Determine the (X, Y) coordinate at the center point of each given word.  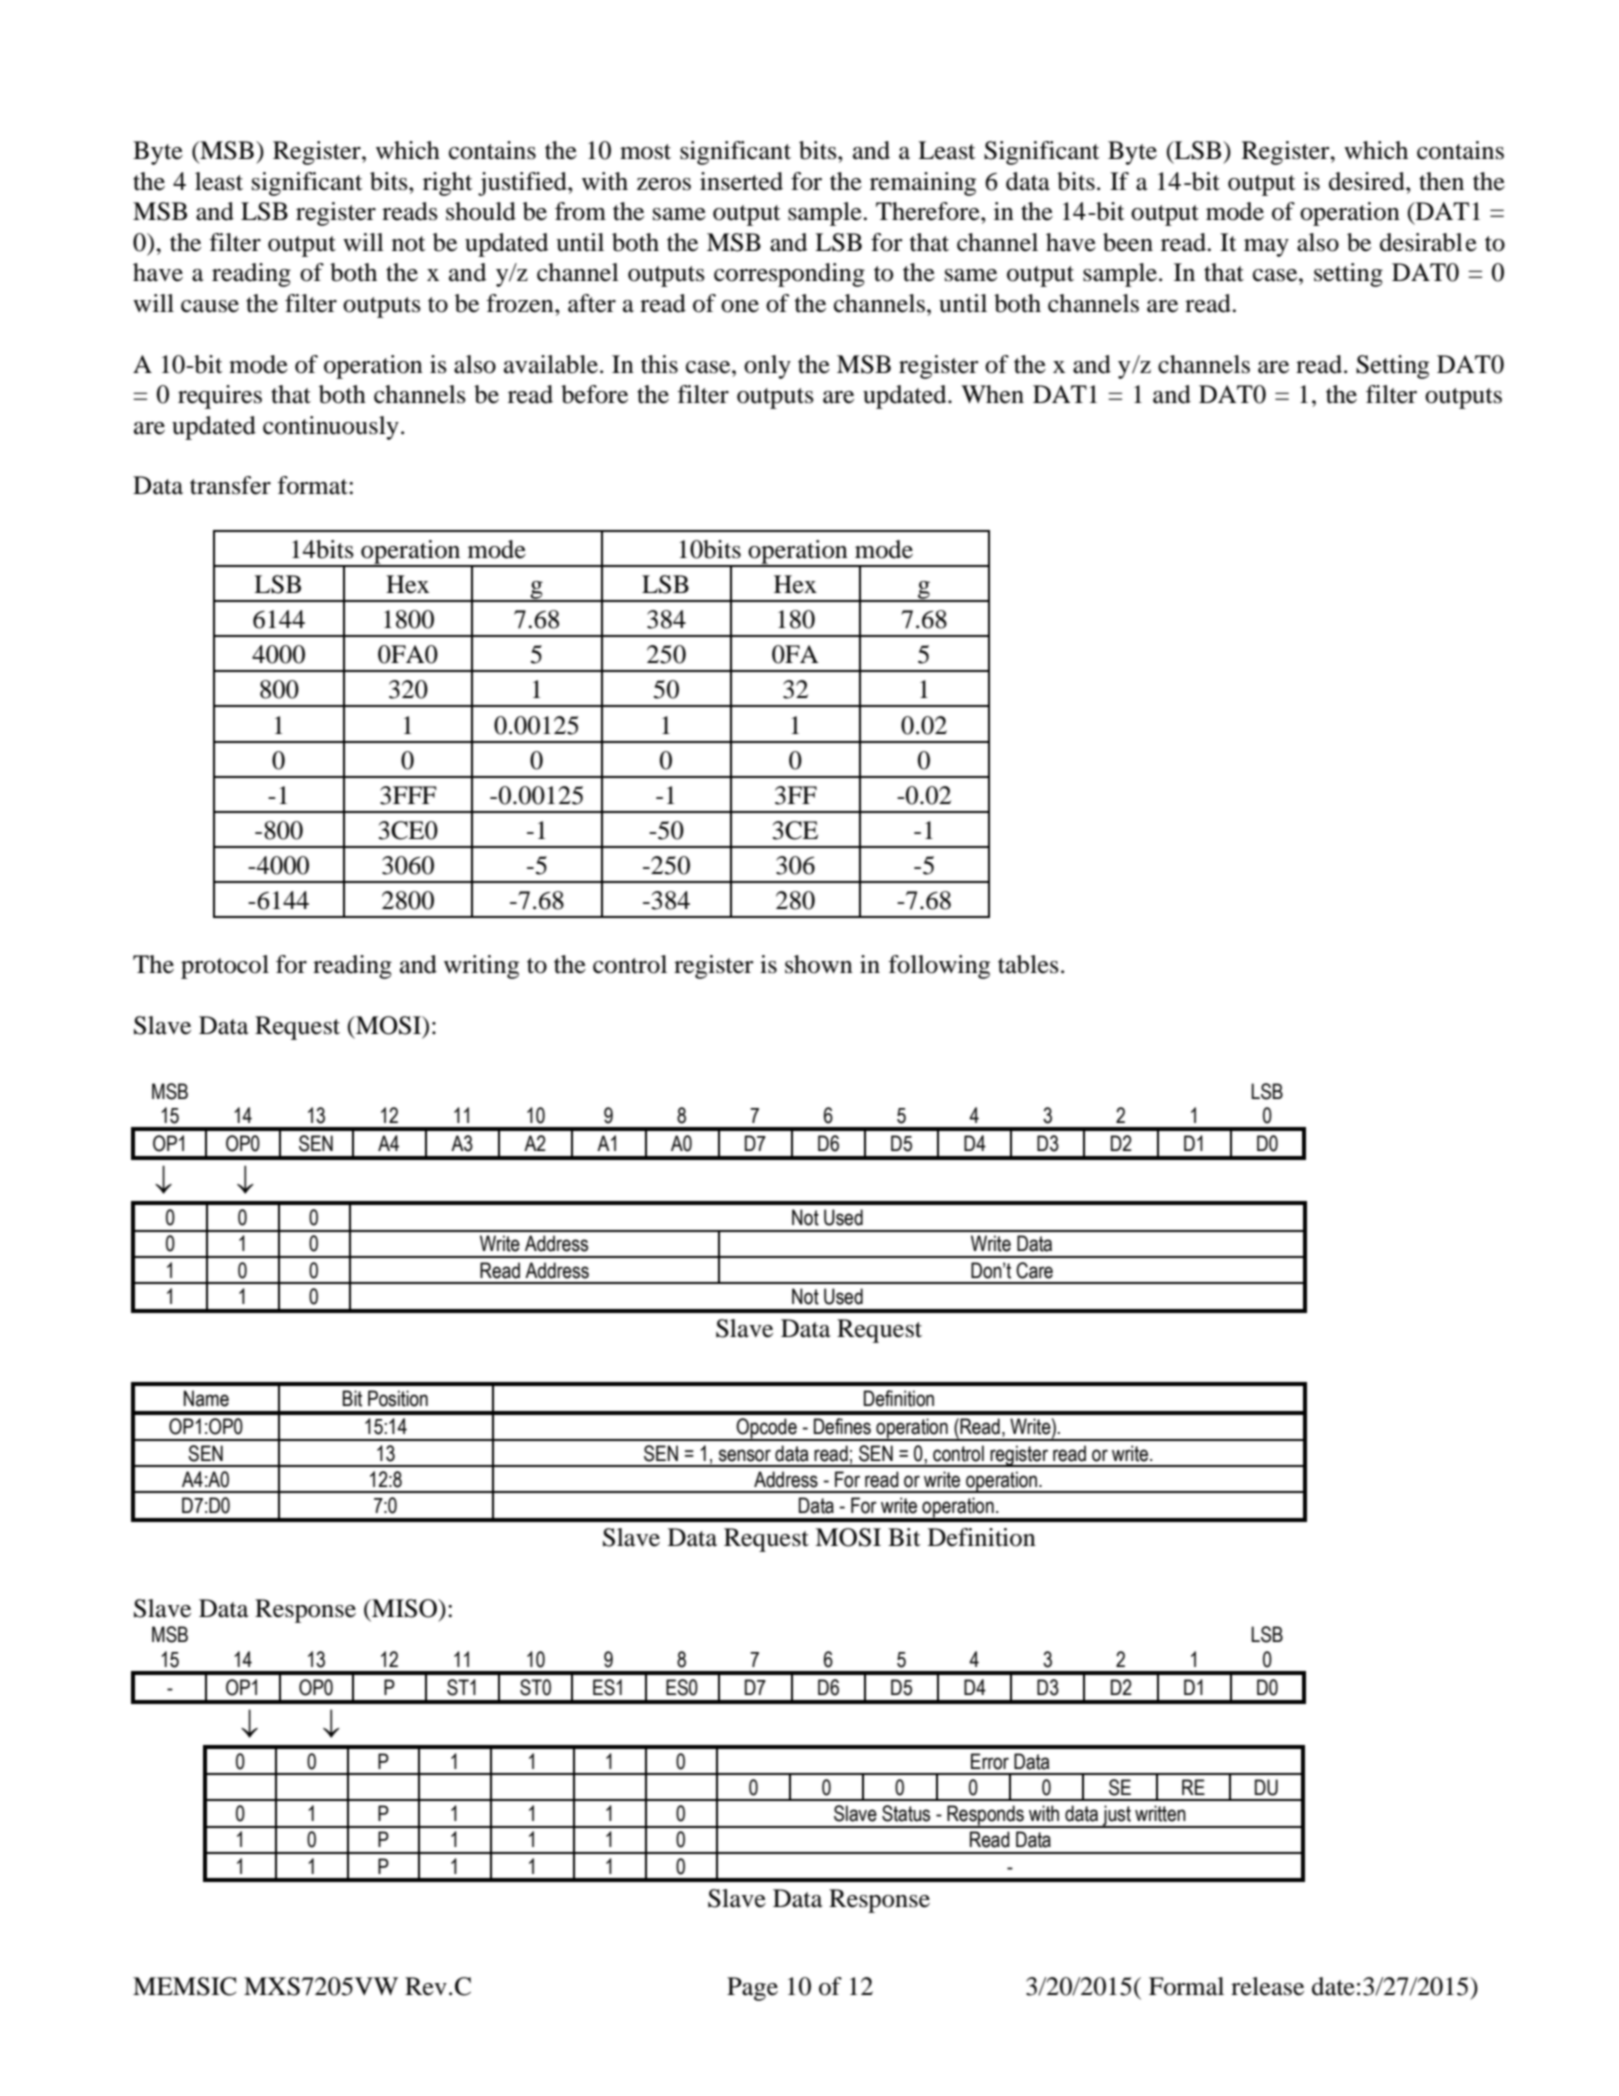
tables (1028, 964)
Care (1034, 1270)
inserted (741, 181)
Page (752, 1989)
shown (819, 964)
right (448, 184)
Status (906, 1813)
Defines (842, 1426)
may (1266, 248)
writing (481, 967)
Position (398, 1398)
